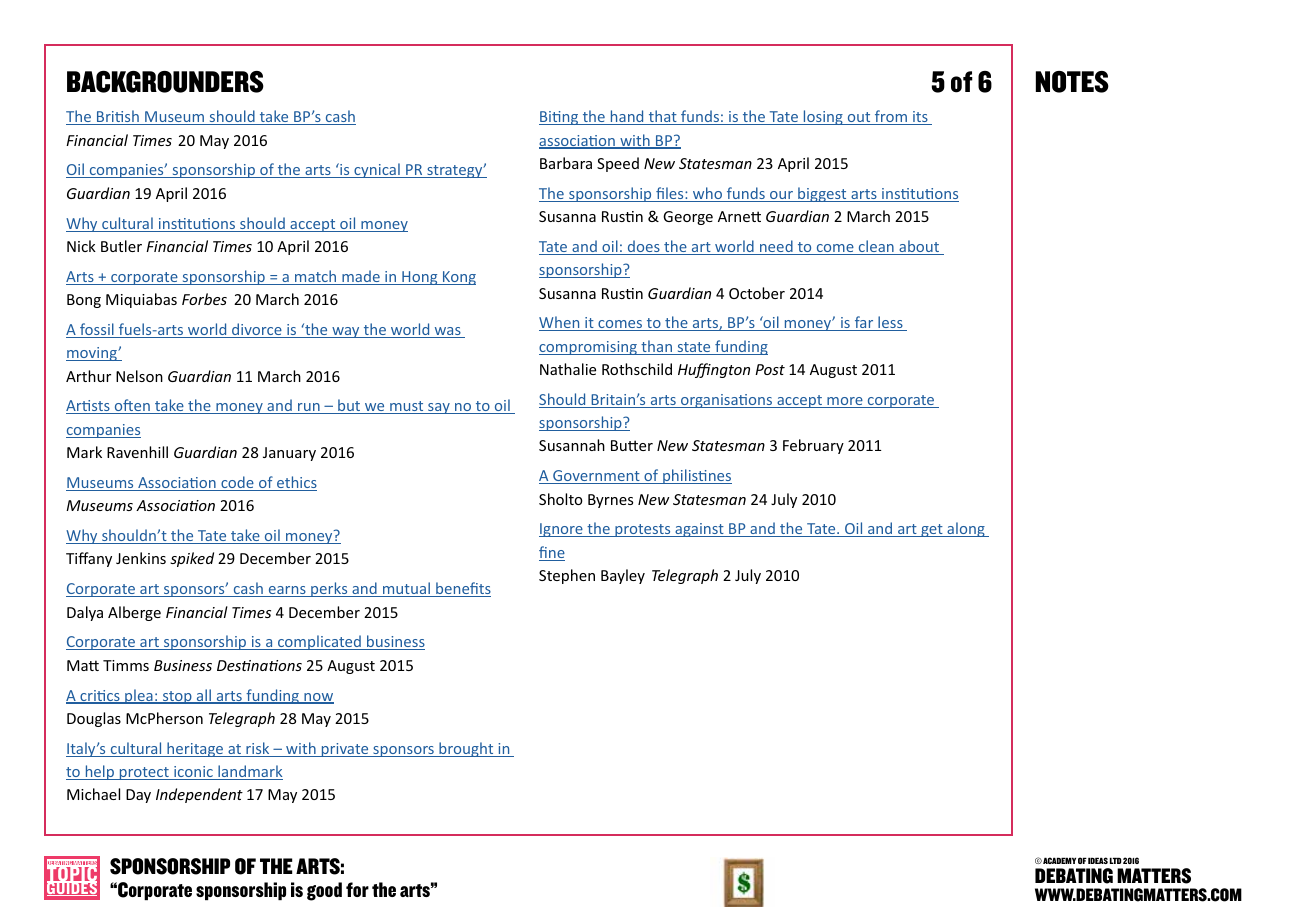  Describe the element at coordinates (966, 529) in the screenshot. I see `along` at that location.
